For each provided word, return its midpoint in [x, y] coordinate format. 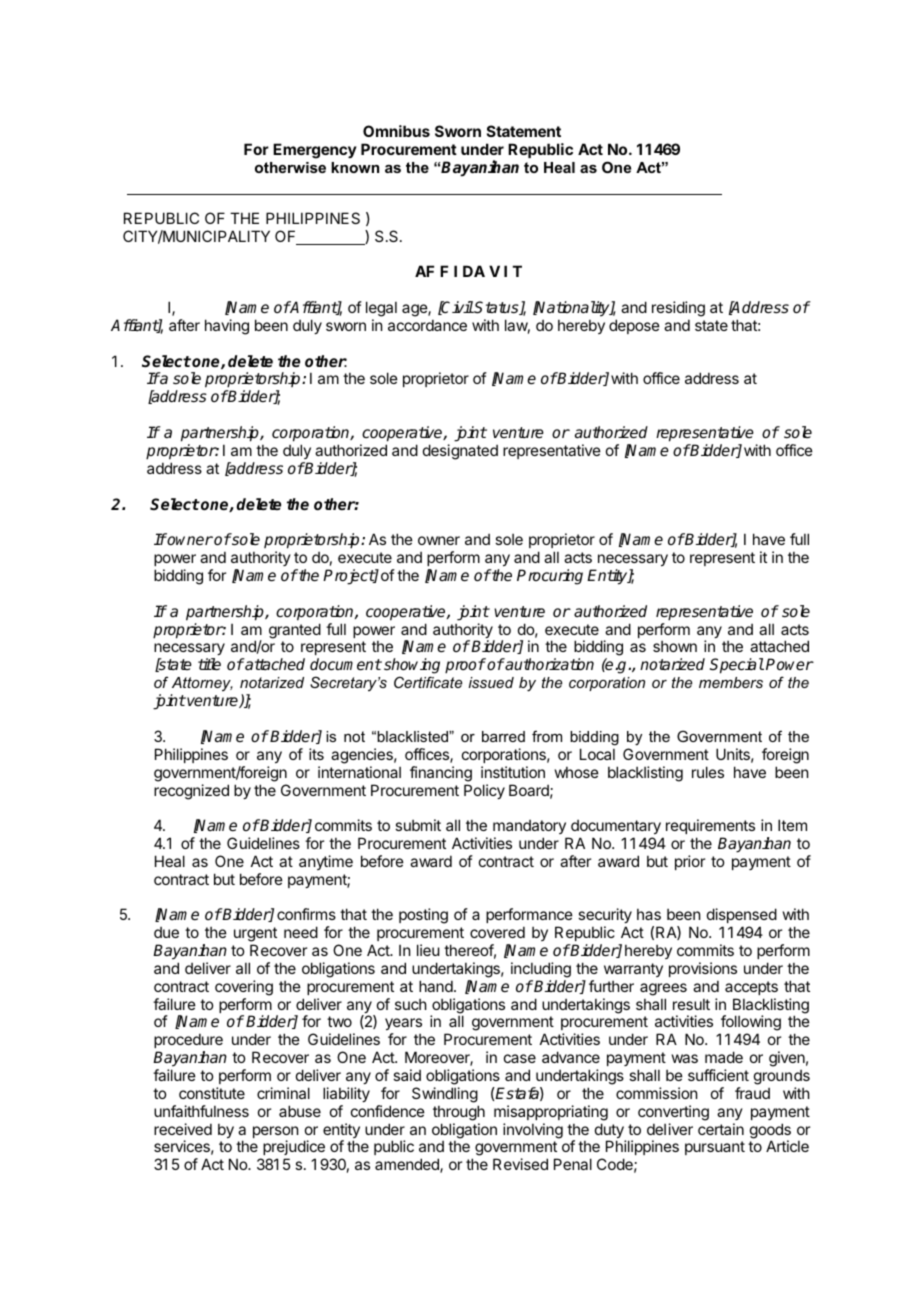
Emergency [315, 151]
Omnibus [396, 131]
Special [737, 666]
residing [678, 309]
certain [721, 1129]
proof [465, 666]
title [209, 664]
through [459, 1113]
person [275, 1133]
